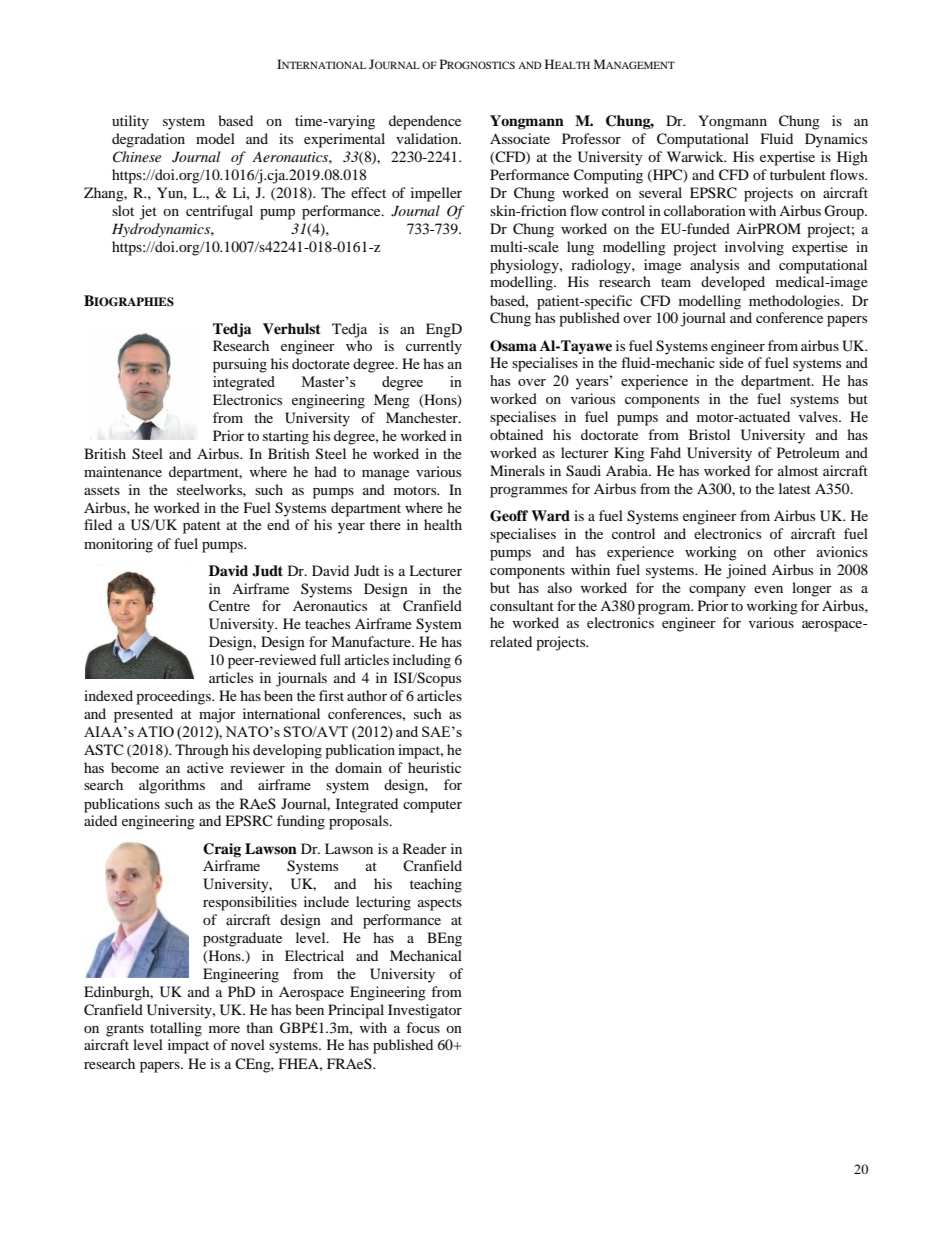 The height and width of the document is (1233, 952). I want to click on Chinese, so click(137, 157).
